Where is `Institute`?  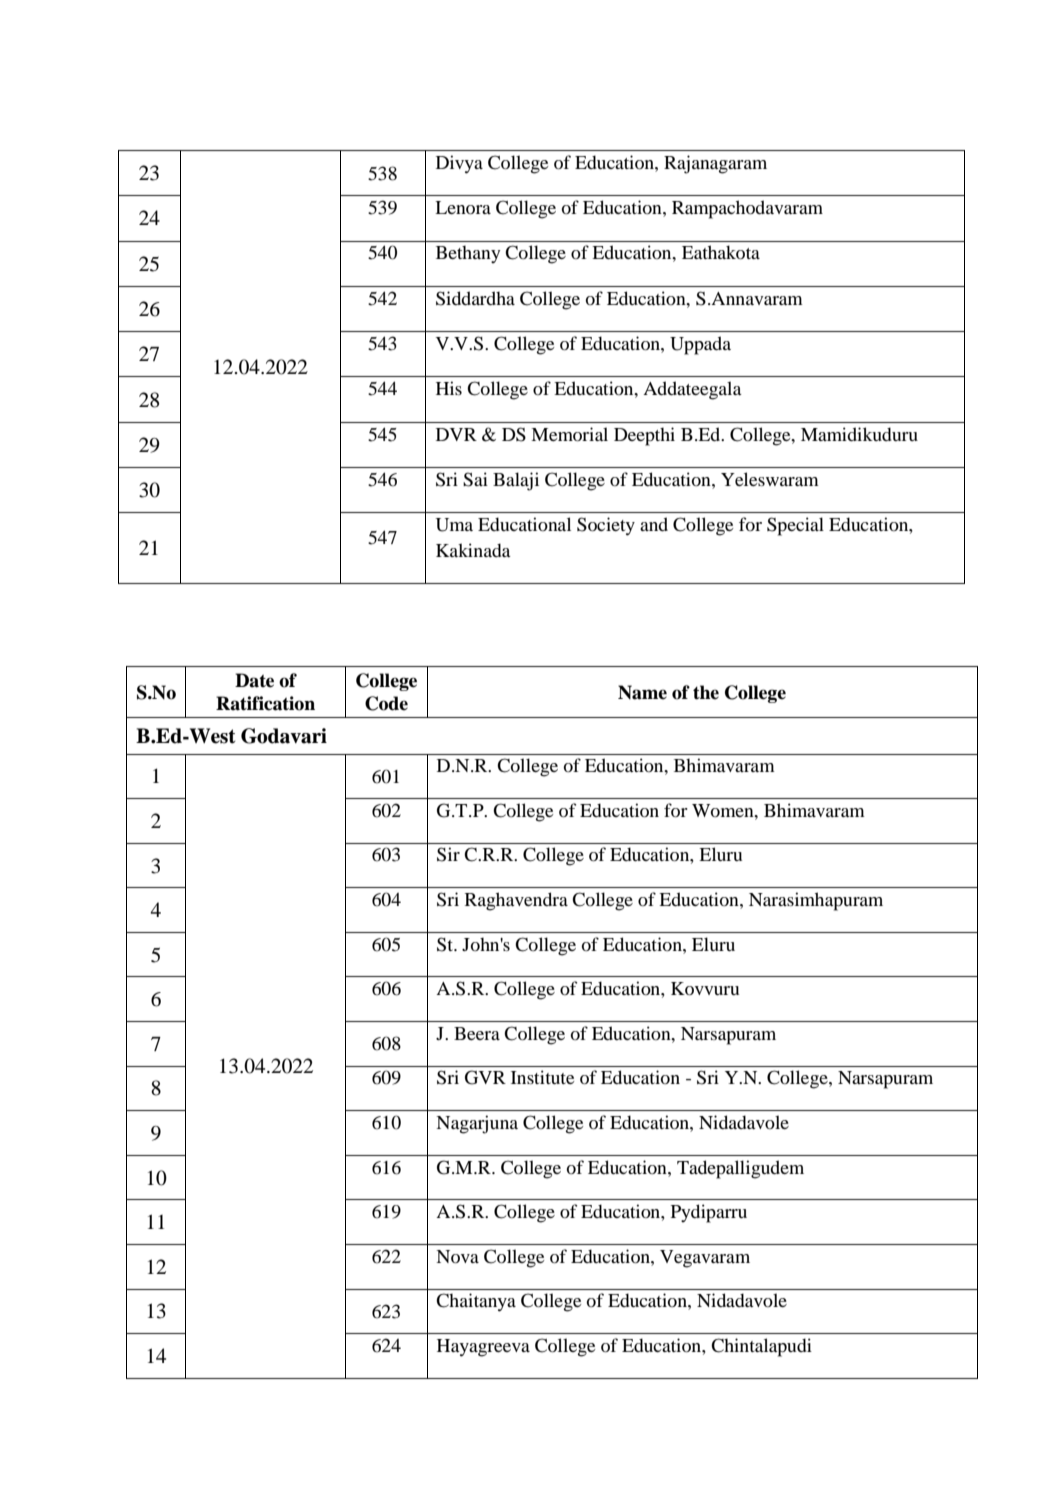 Institute is located at coordinates (542, 1077).
